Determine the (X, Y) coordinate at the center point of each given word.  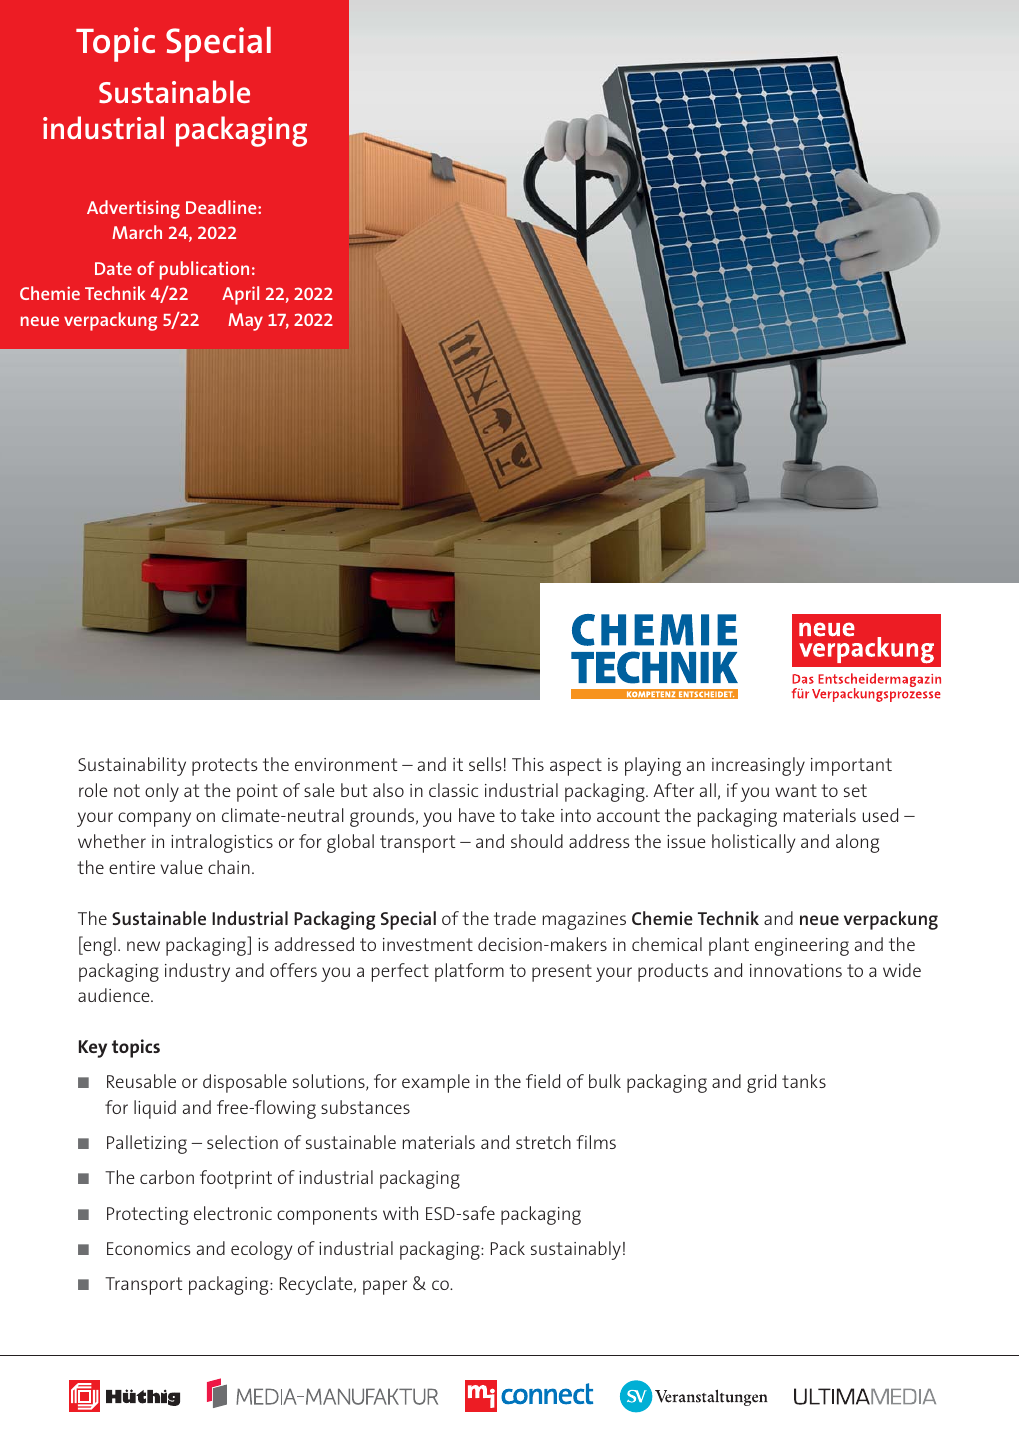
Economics (149, 1248)
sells (485, 764)
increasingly (758, 766)
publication (204, 270)
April (240, 295)
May (245, 322)
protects (225, 767)
